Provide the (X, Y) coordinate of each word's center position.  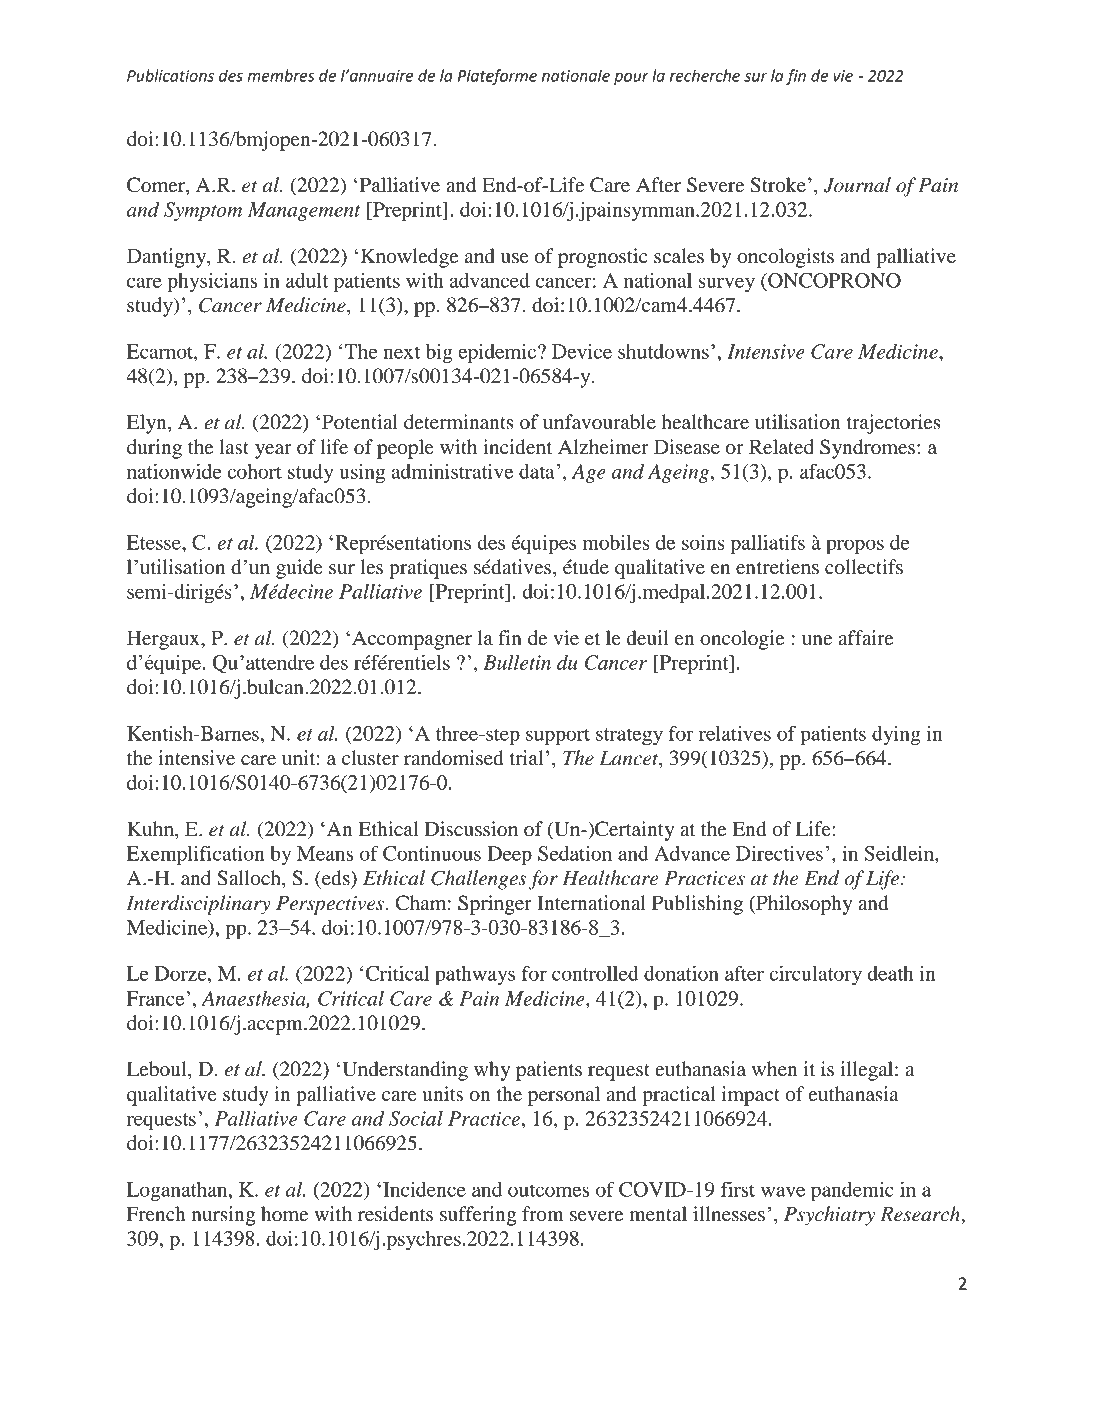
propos (855, 546)
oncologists (785, 258)
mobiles (616, 542)
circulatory (815, 975)
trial (526, 757)
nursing (223, 1216)
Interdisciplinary (198, 905)
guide (299, 569)
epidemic (498, 353)
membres (281, 75)
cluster (370, 758)
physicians (212, 282)
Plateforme (497, 77)
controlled (595, 973)
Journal (857, 185)
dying (896, 735)
